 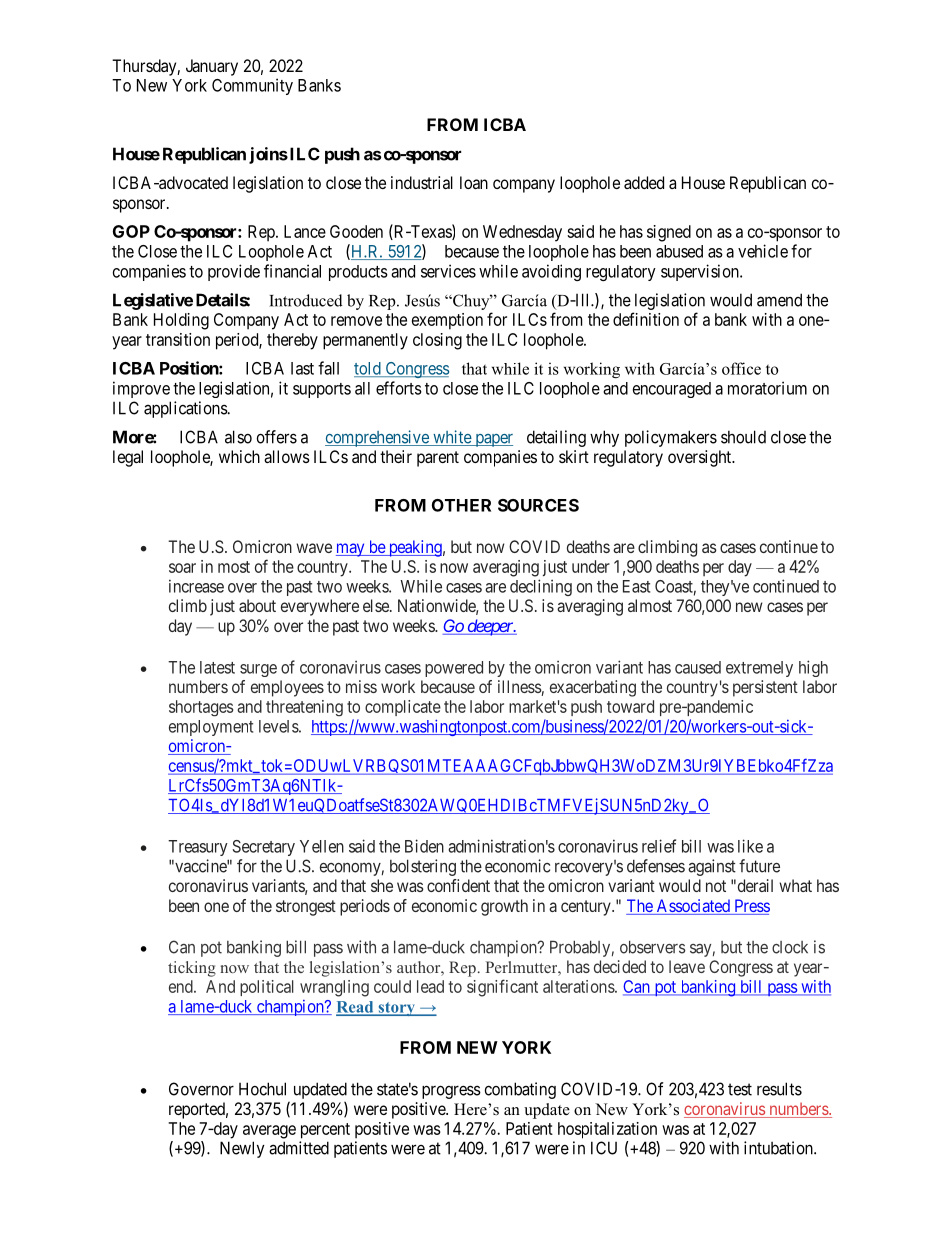 What do you see at coordinates (196, 586) in the screenshot?
I see `increase` at bounding box center [196, 586].
